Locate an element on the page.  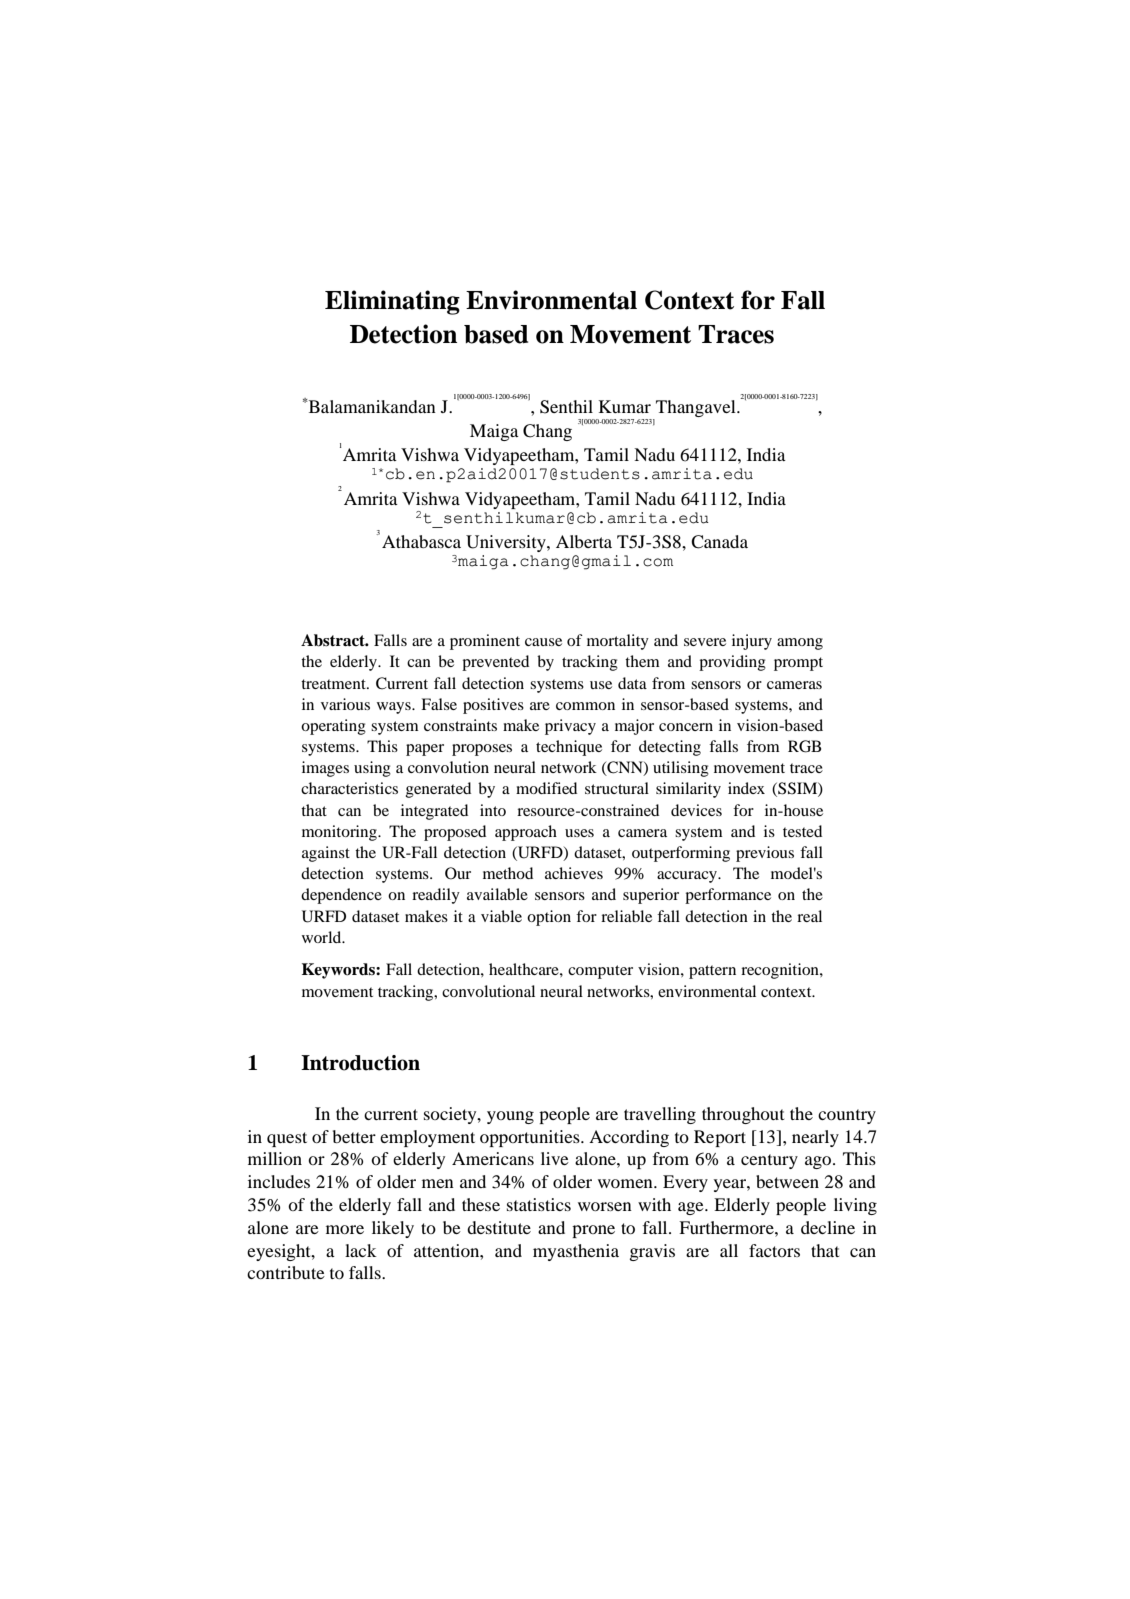
Eliminating is located at coordinates (392, 302).
